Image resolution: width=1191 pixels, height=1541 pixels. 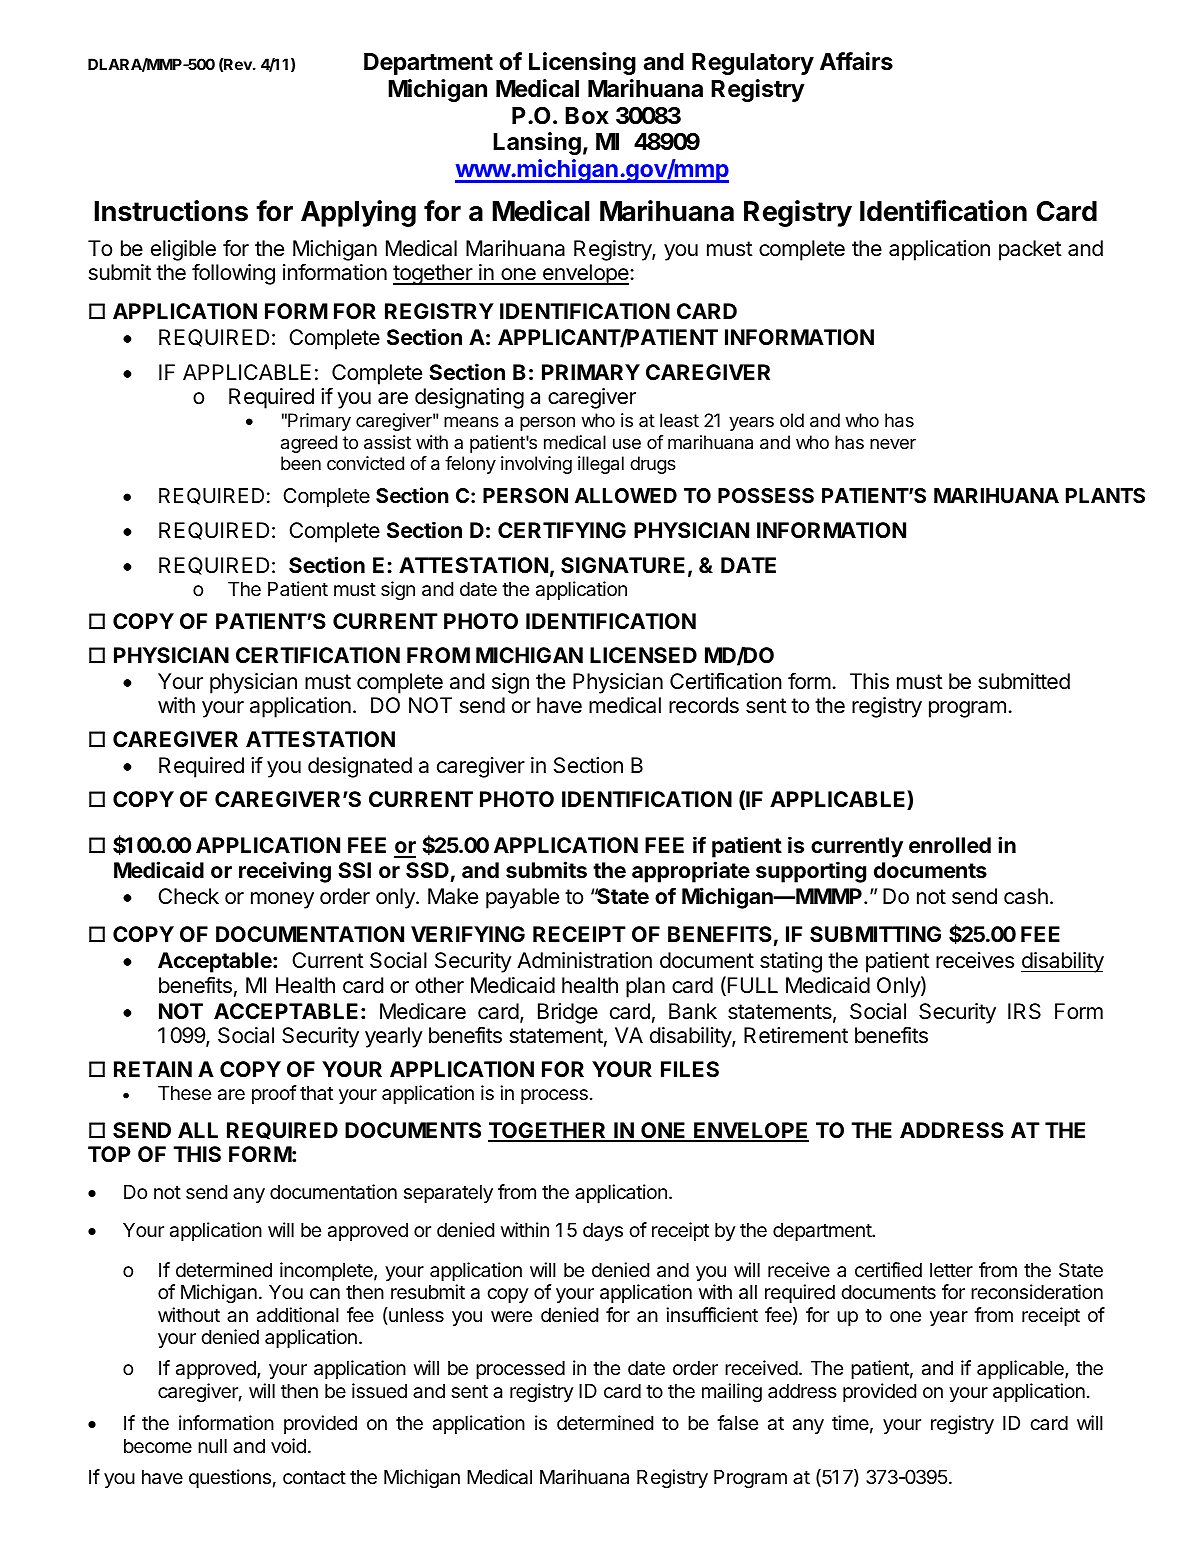 I want to click on Instructions, so click(x=171, y=211).
